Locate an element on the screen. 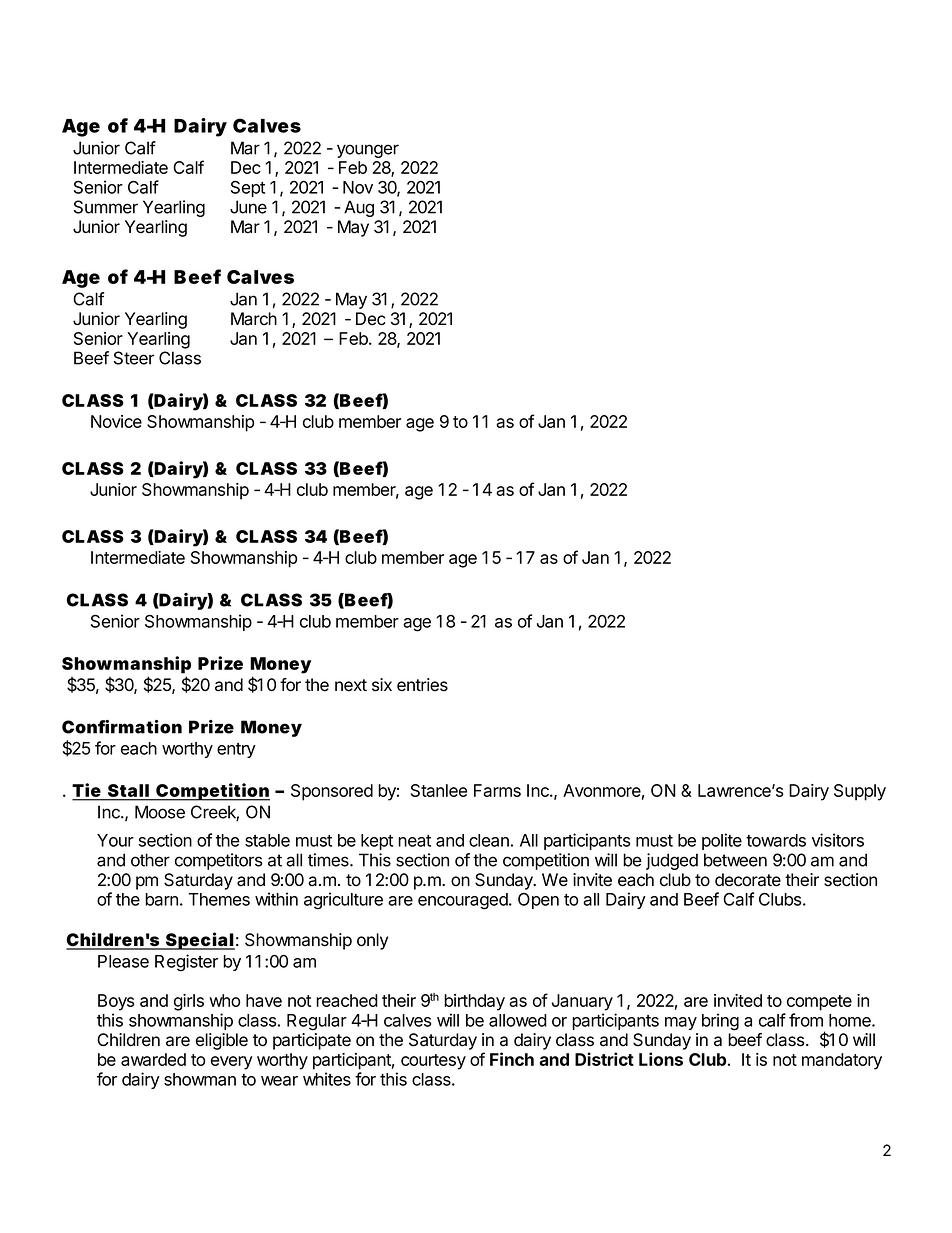  June is located at coordinates (248, 207).
